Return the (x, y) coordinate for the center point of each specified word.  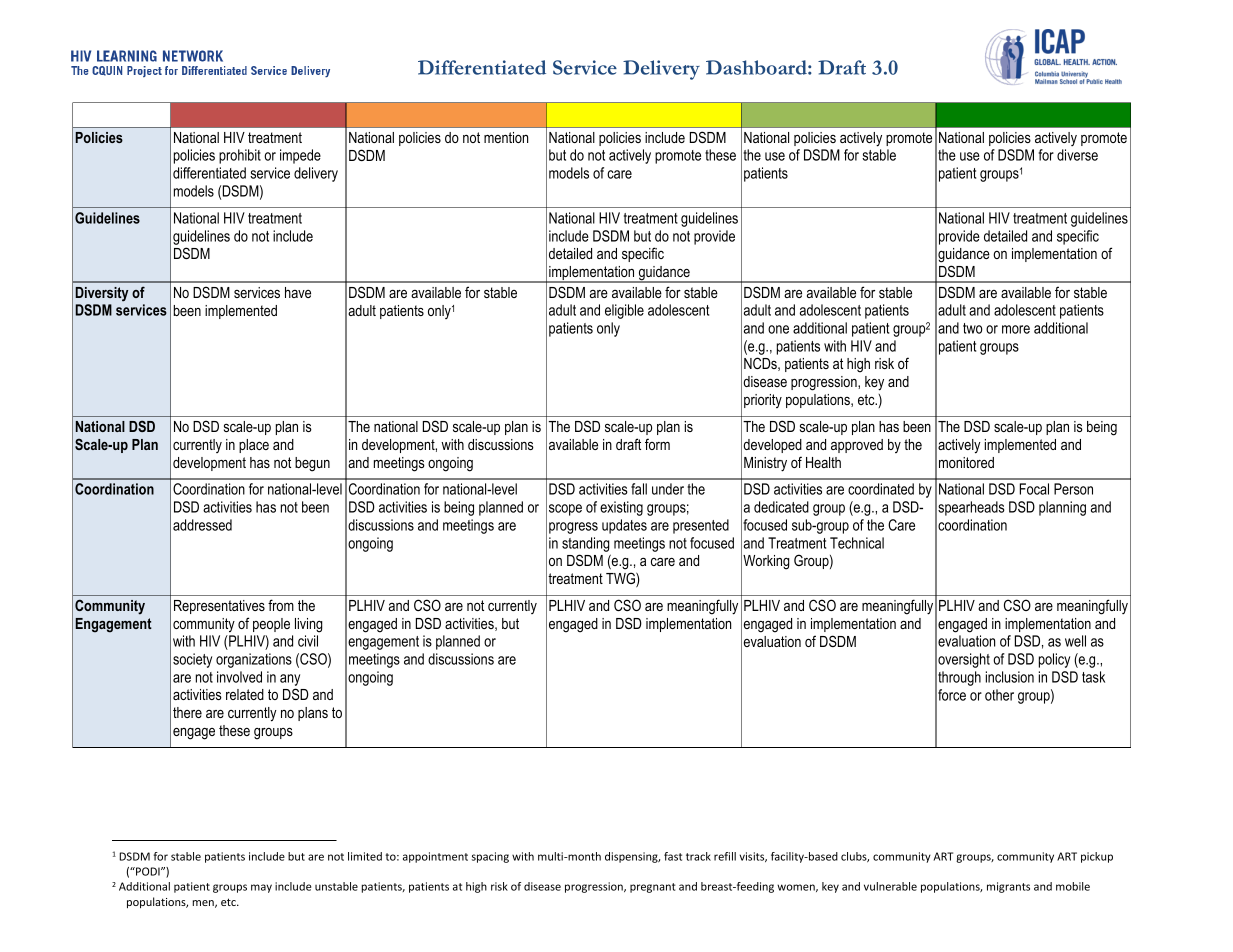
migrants (1008, 887)
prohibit (240, 156)
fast (673, 856)
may (261, 888)
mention (506, 137)
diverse (1077, 155)
